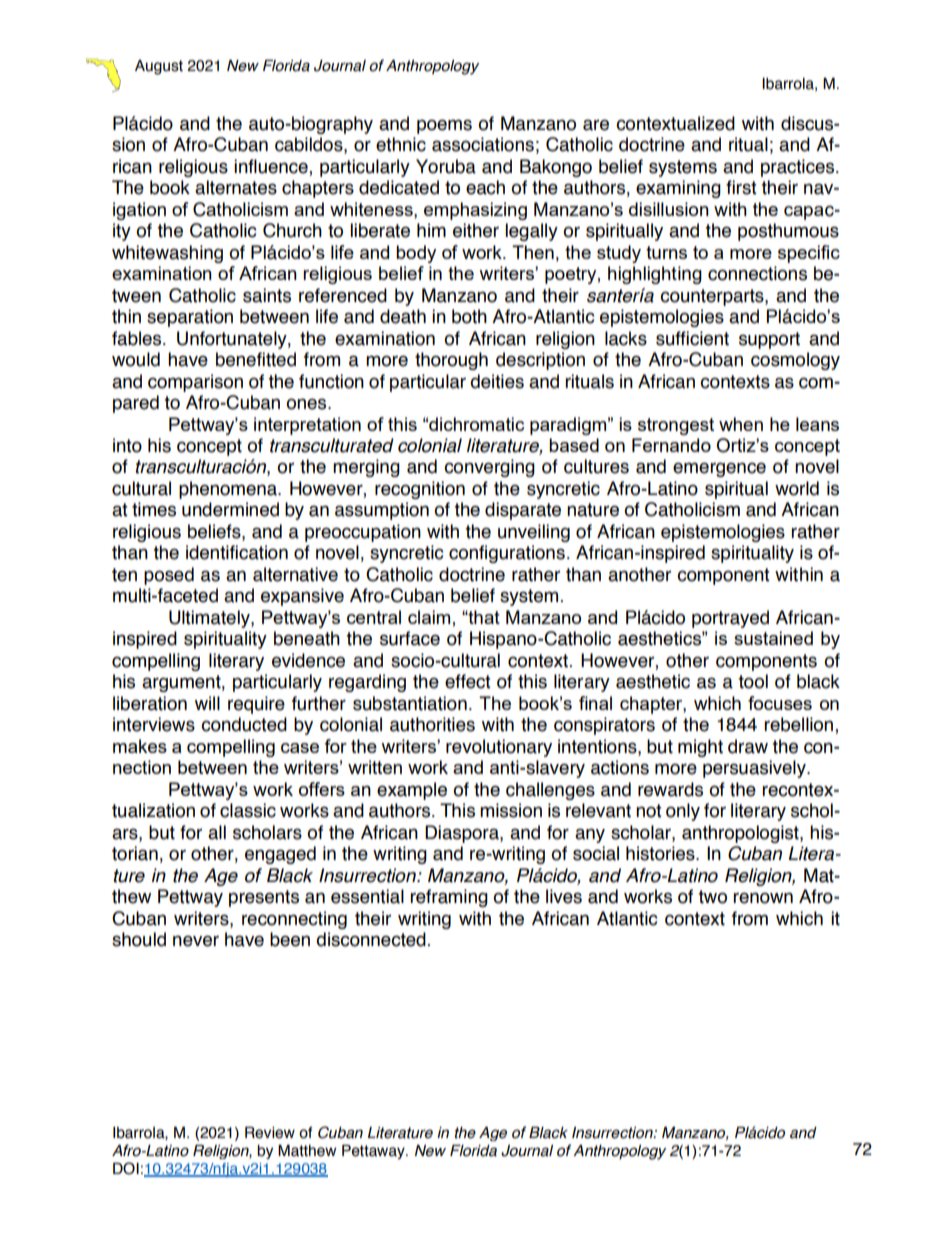 The width and height of the screenshot is (952, 1233). Describe the element at coordinates (730, 619) in the screenshot. I see `portrayed` at that location.
